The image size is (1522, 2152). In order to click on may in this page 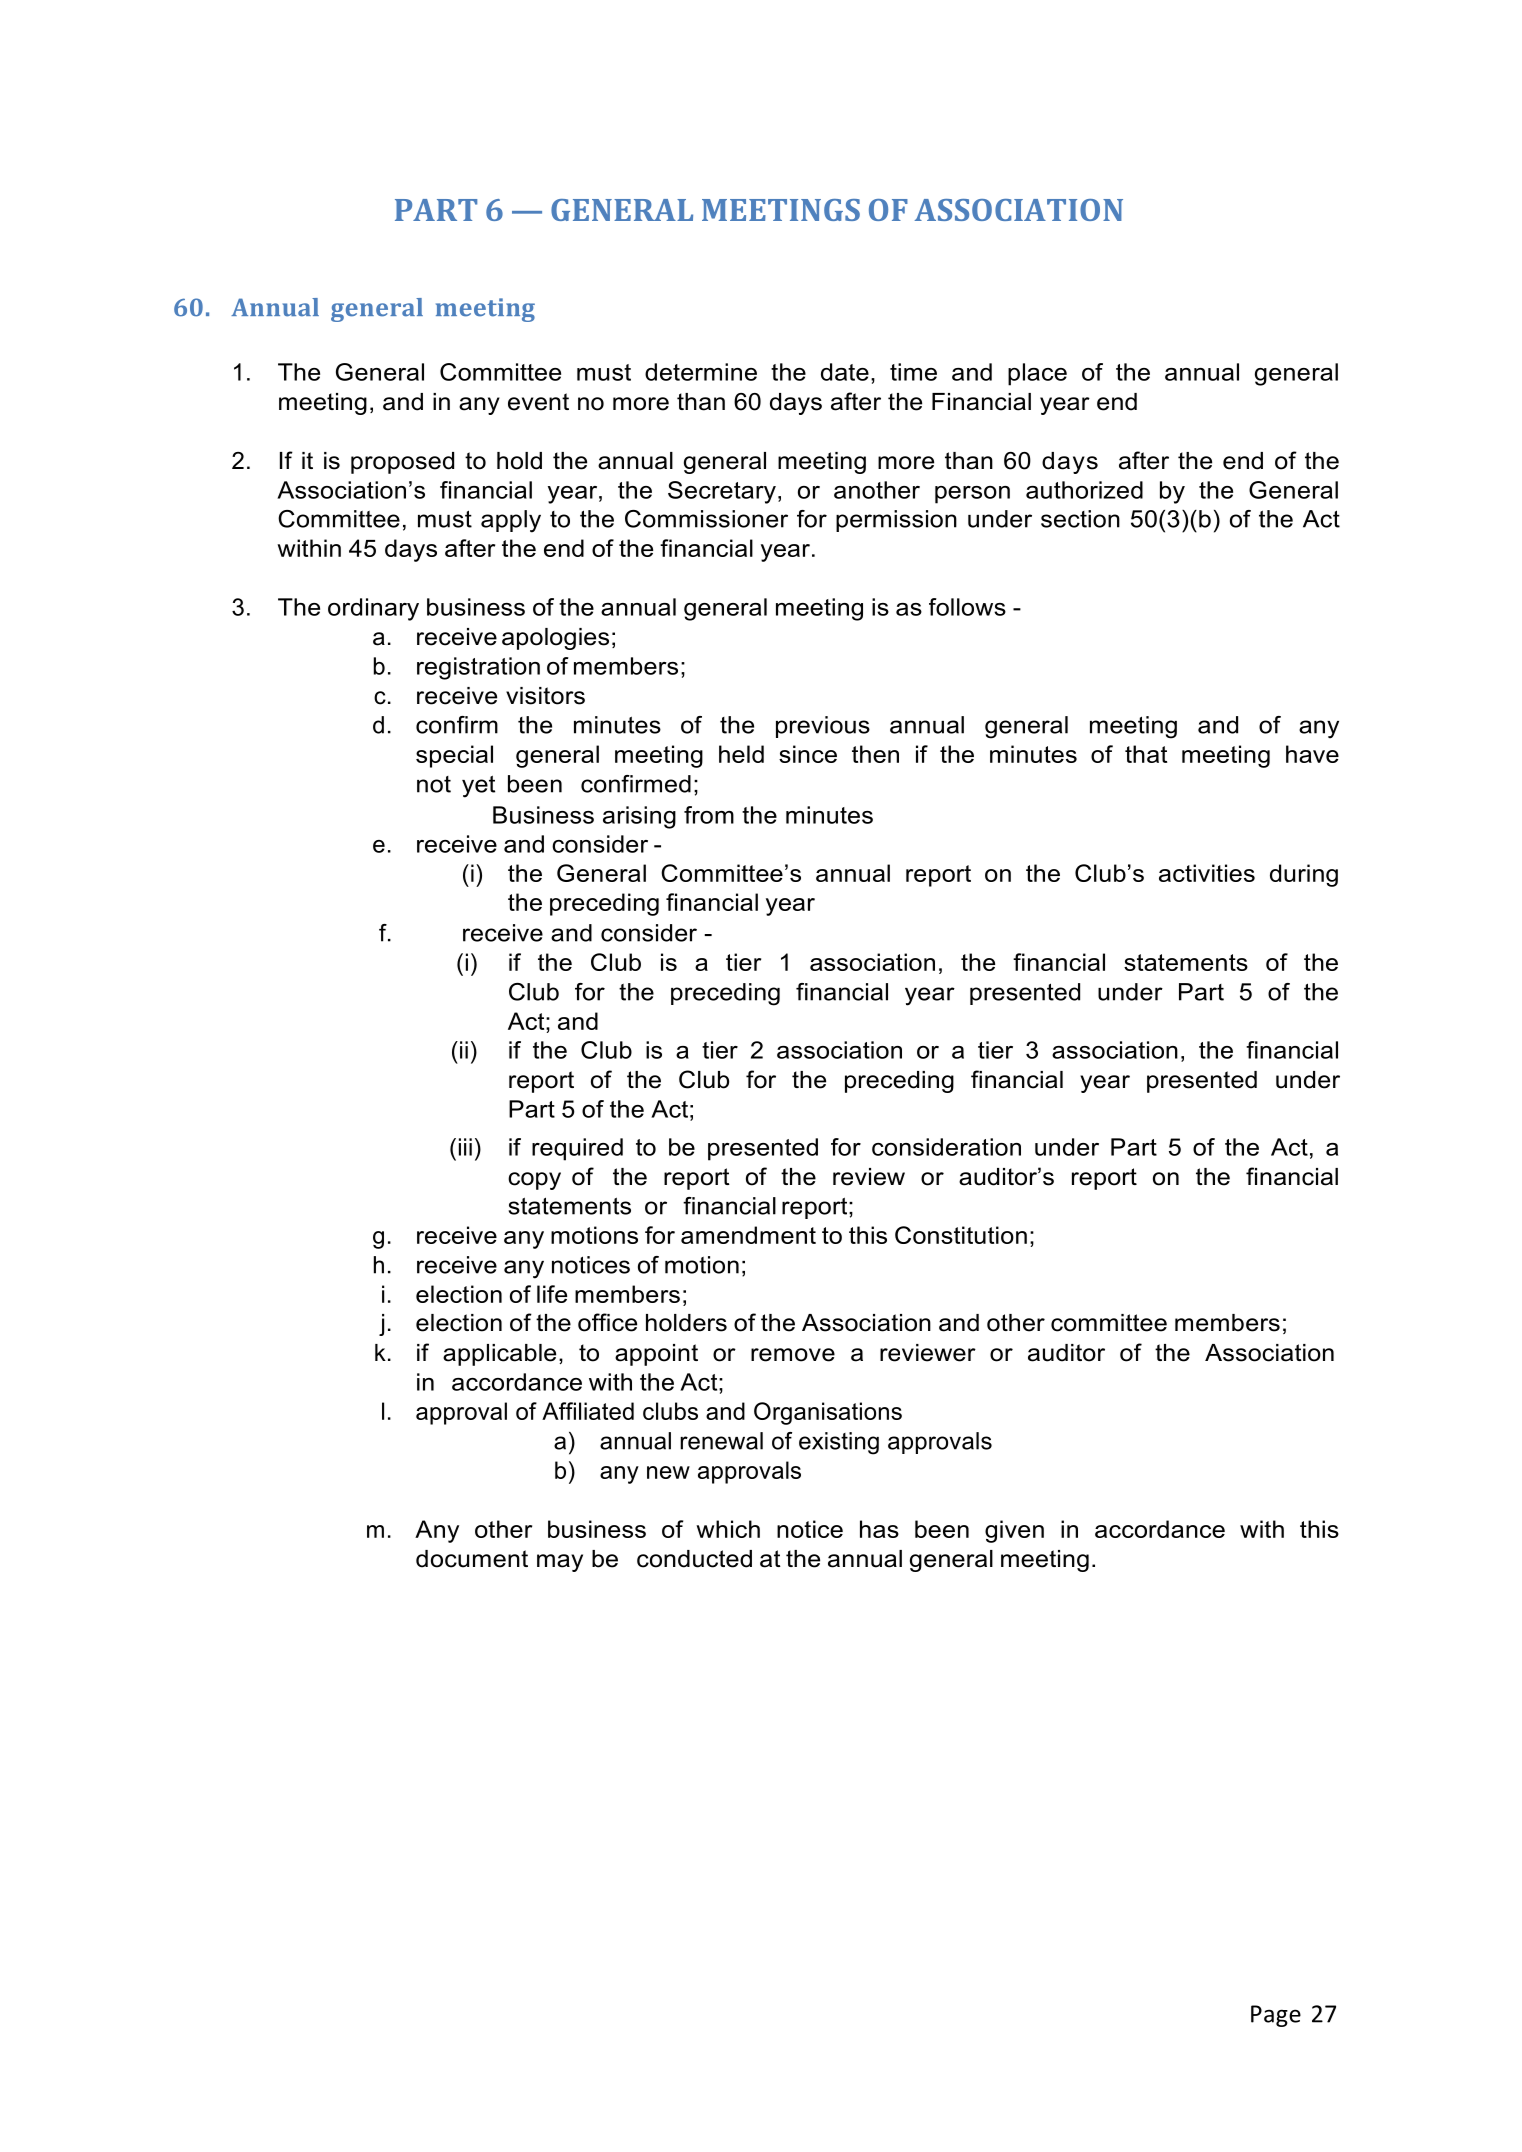, I will do `click(560, 1563)`.
